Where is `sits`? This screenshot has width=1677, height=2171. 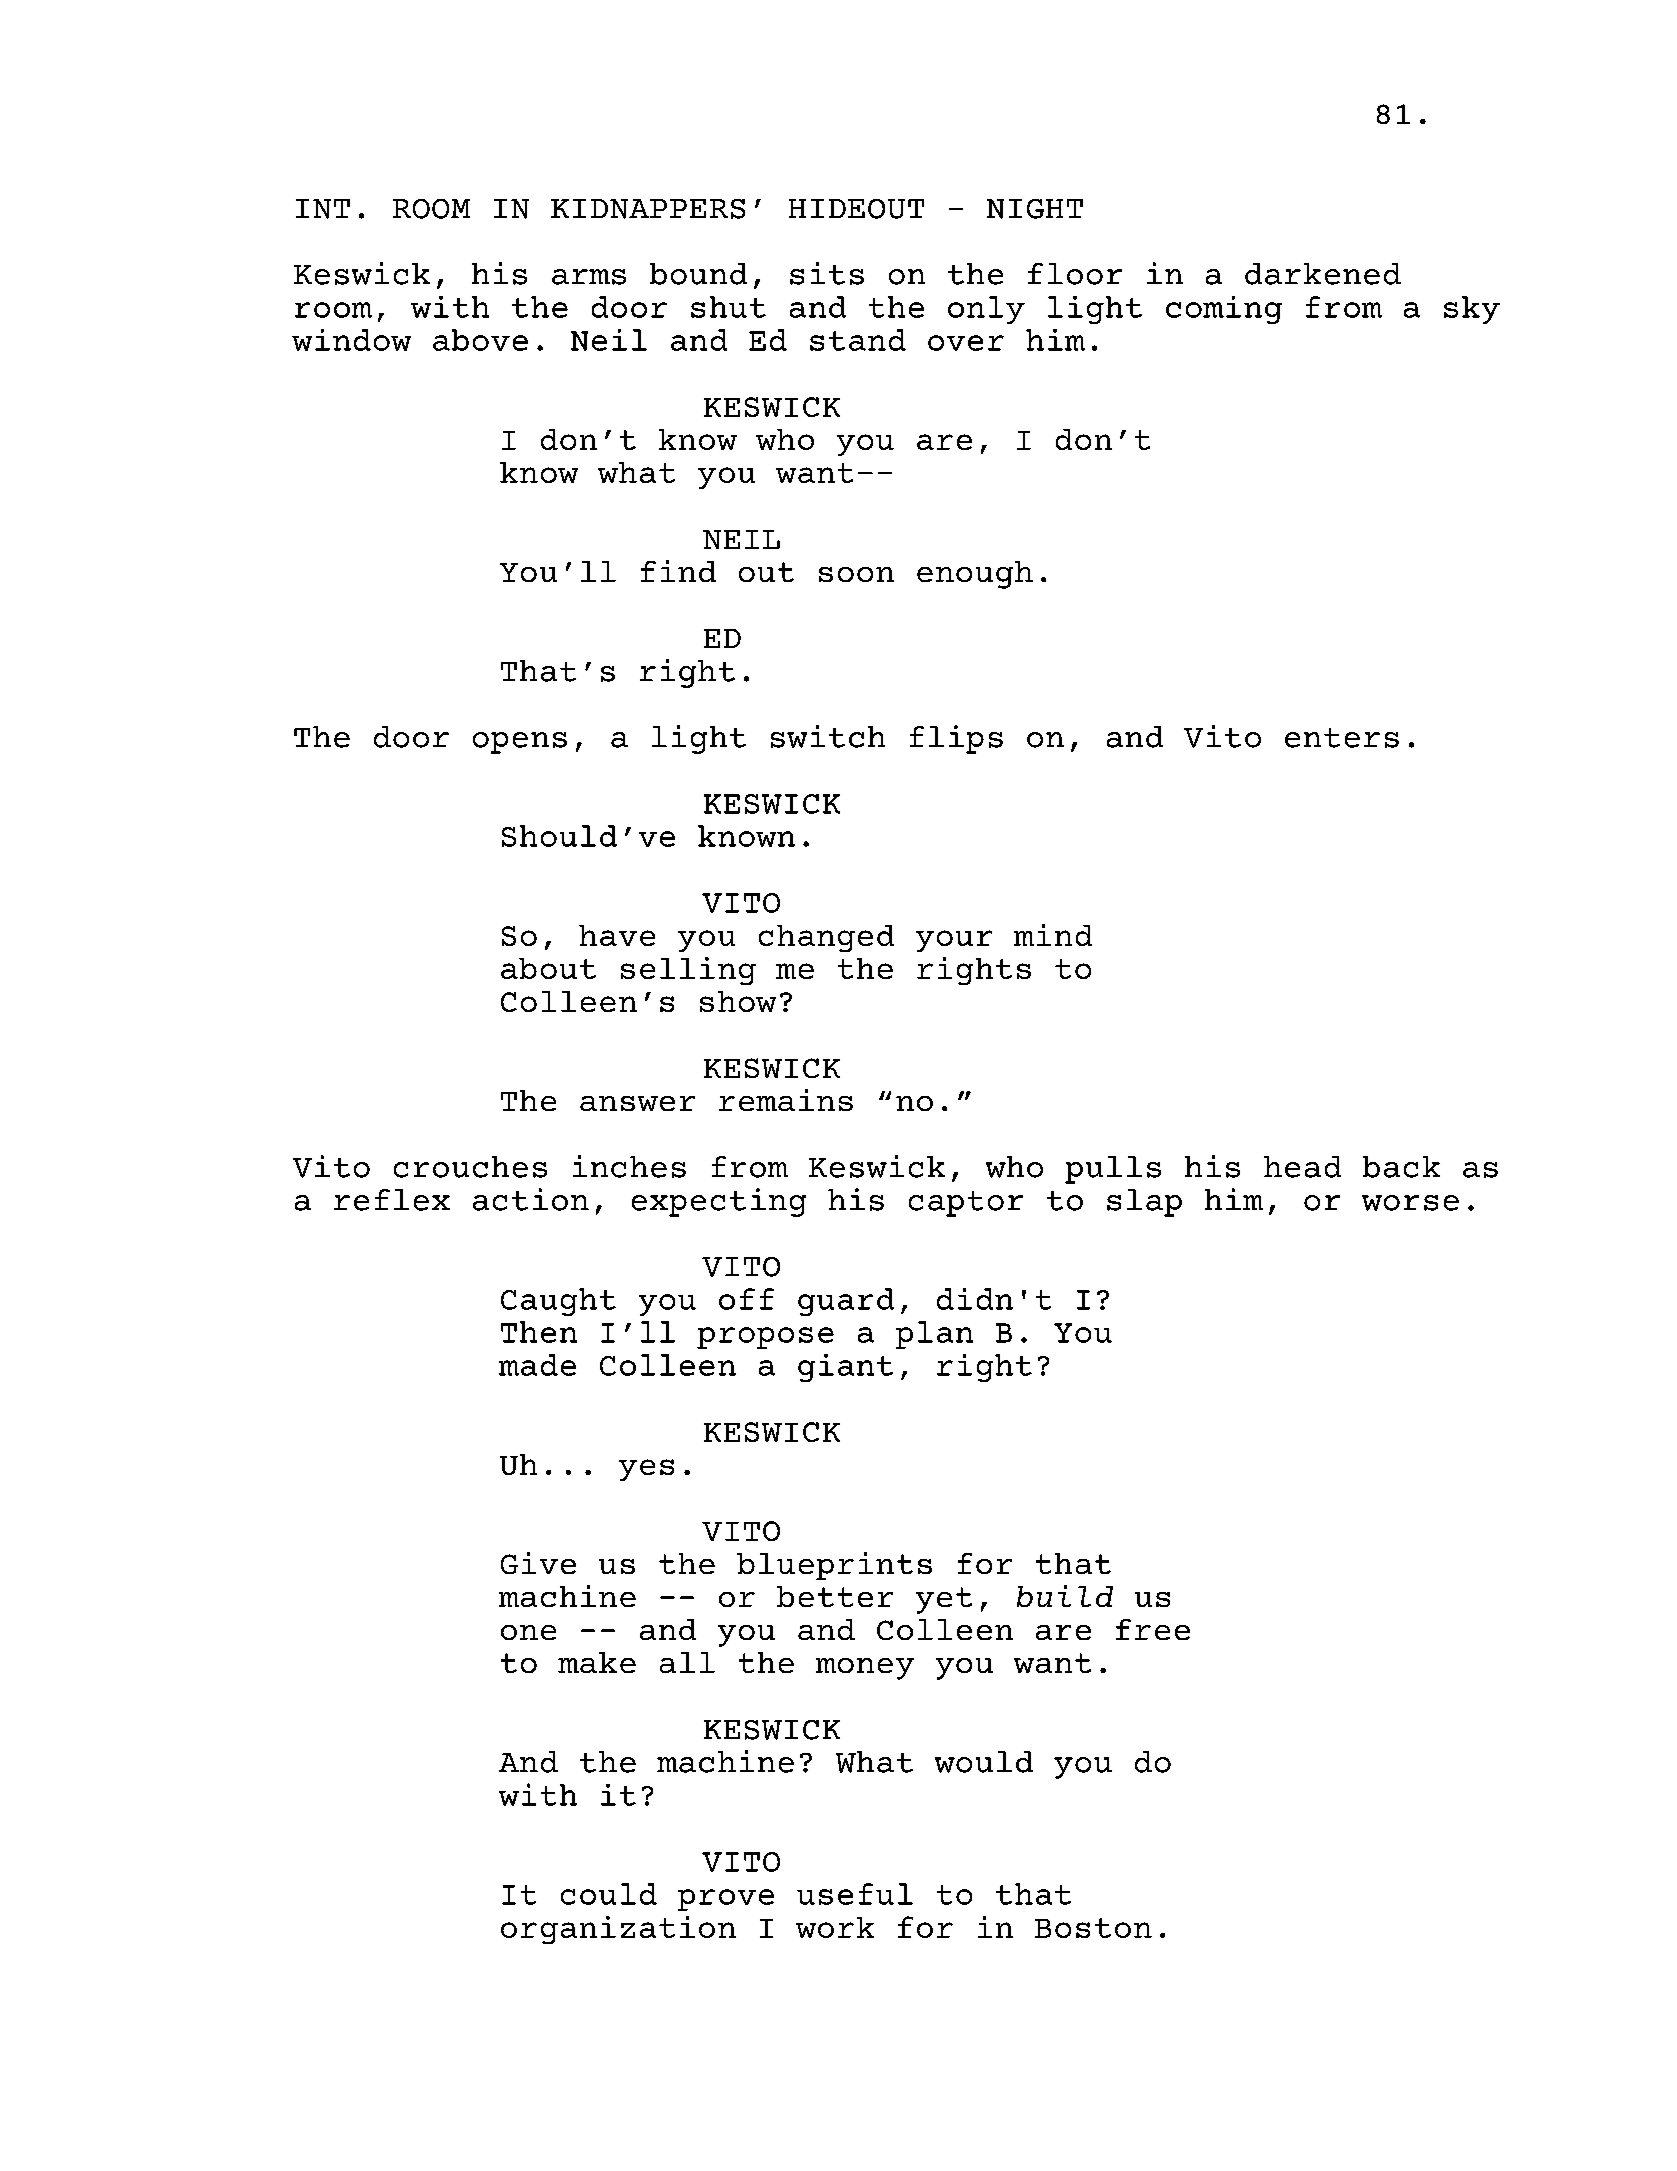 sits is located at coordinates (827, 273).
